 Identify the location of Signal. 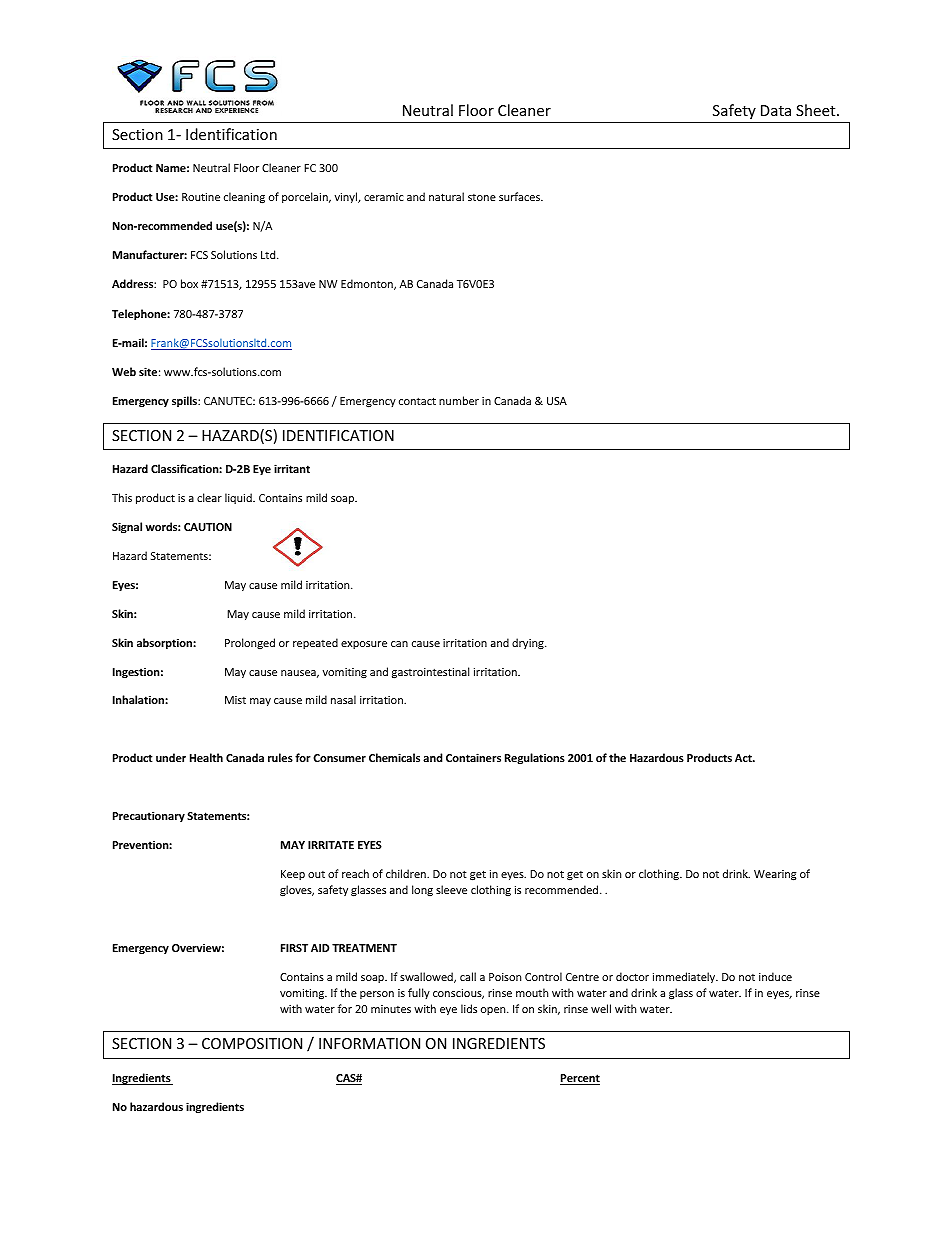
(127, 528).
